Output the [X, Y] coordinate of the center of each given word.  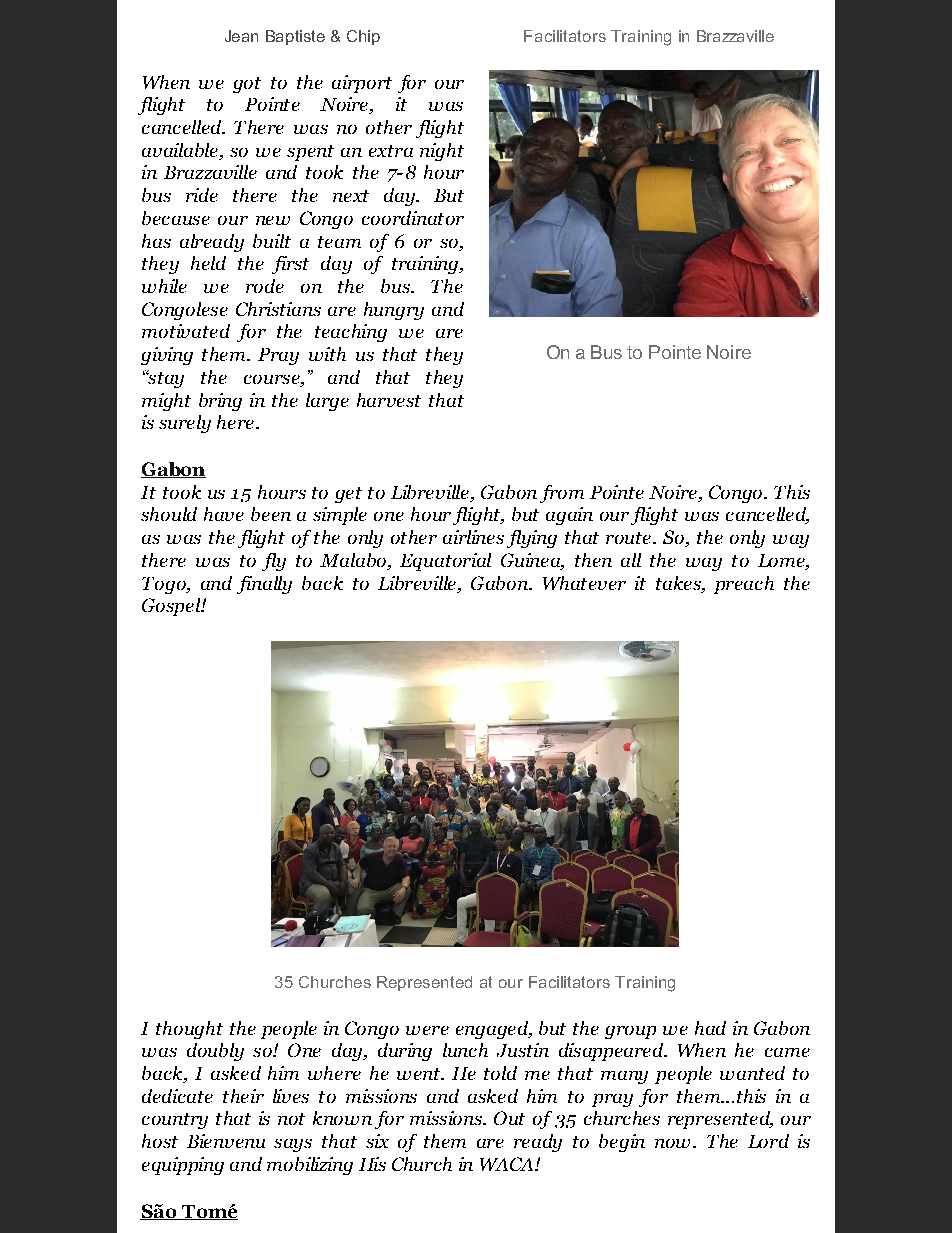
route [628, 538]
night [442, 152]
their [243, 1096]
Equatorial [445, 562]
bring [220, 402]
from [562, 494]
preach [744, 585]
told [500, 1073]
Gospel [172, 607]
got [247, 85]
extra [391, 151]
